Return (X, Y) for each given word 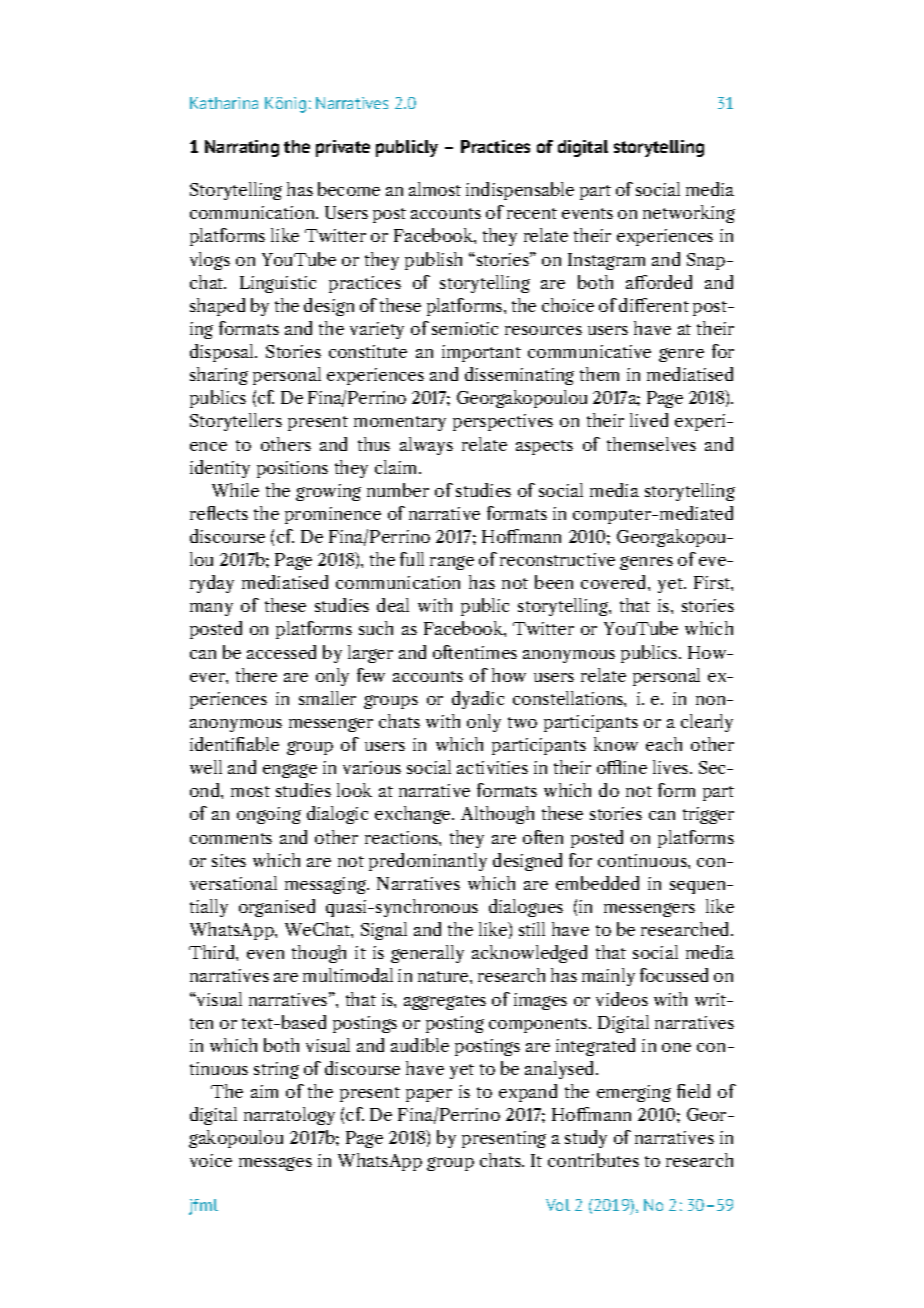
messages (275, 1164)
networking (689, 214)
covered (615, 582)
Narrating (242, 148)
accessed (281, 652)
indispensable (520, 191)
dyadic (478, 700)
